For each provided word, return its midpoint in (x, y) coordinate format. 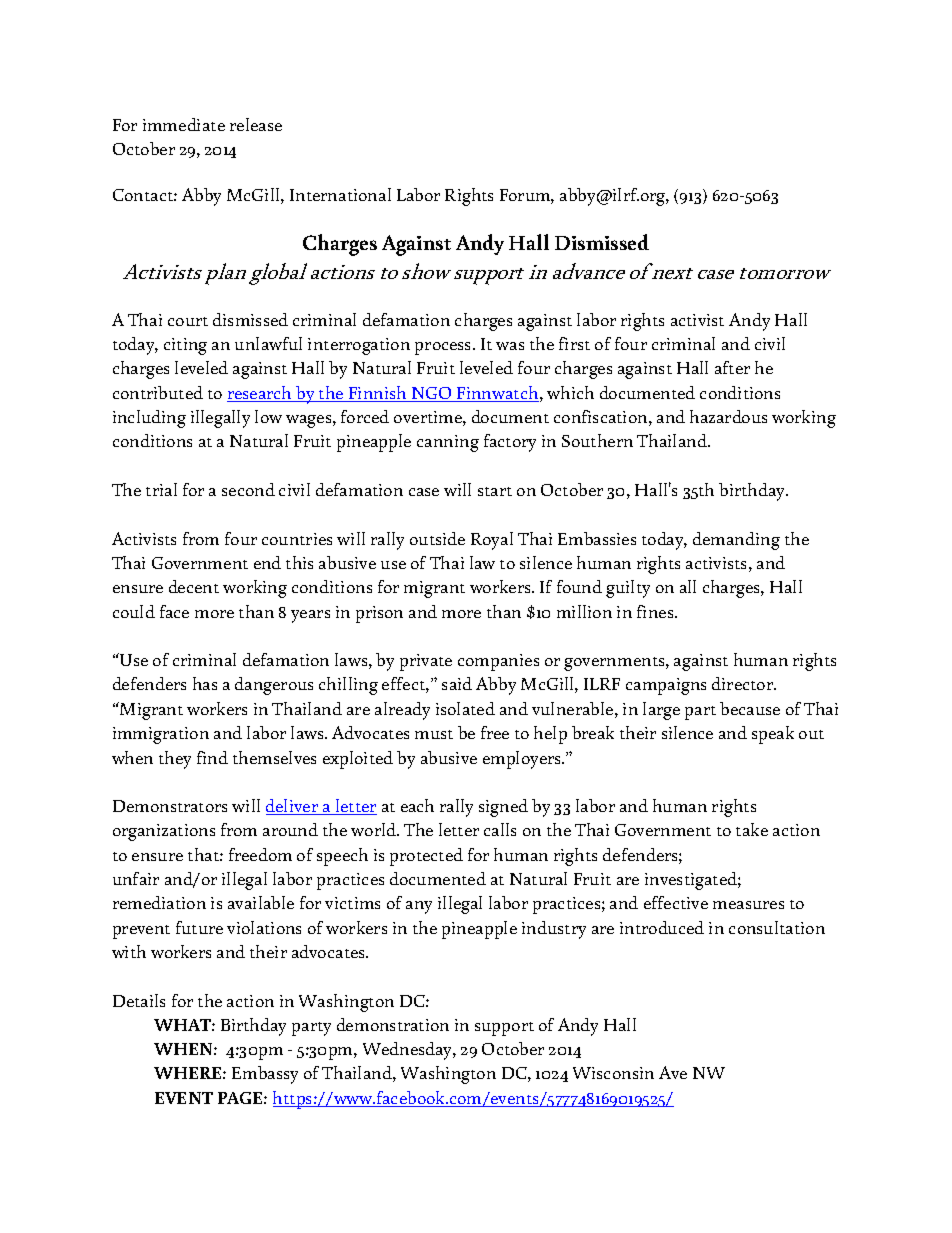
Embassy (265, 1075)
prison (379, 614)
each (417, 805)
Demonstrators (170, 806)
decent (194, 586)
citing (185, 346)
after (732, 367)
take (752, 829)
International (340, 194)
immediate (184, 124)
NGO (432, 394)
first (574, 343)
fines (656, 611)
